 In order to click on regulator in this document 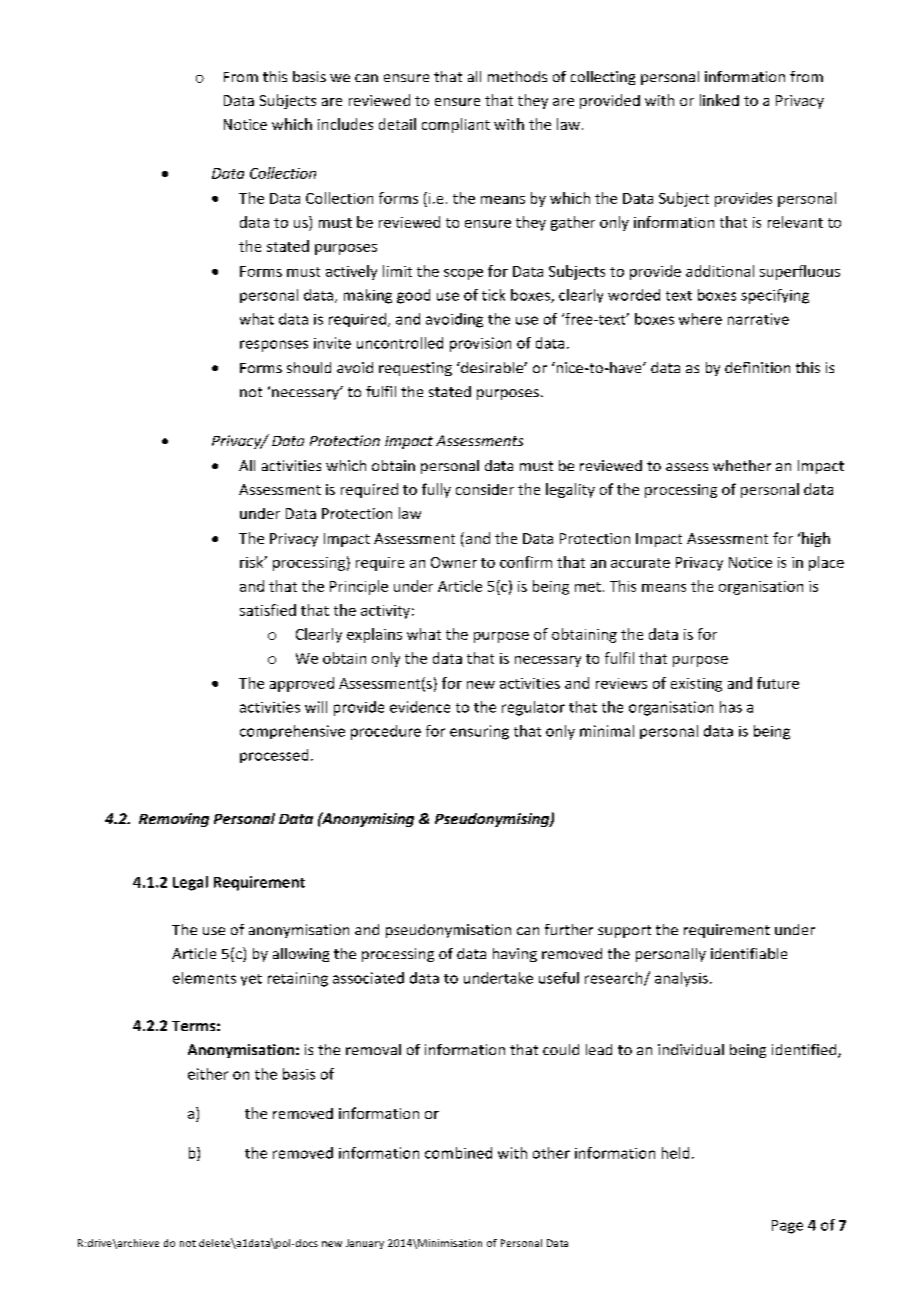, I will do `click(533, 708)`.
